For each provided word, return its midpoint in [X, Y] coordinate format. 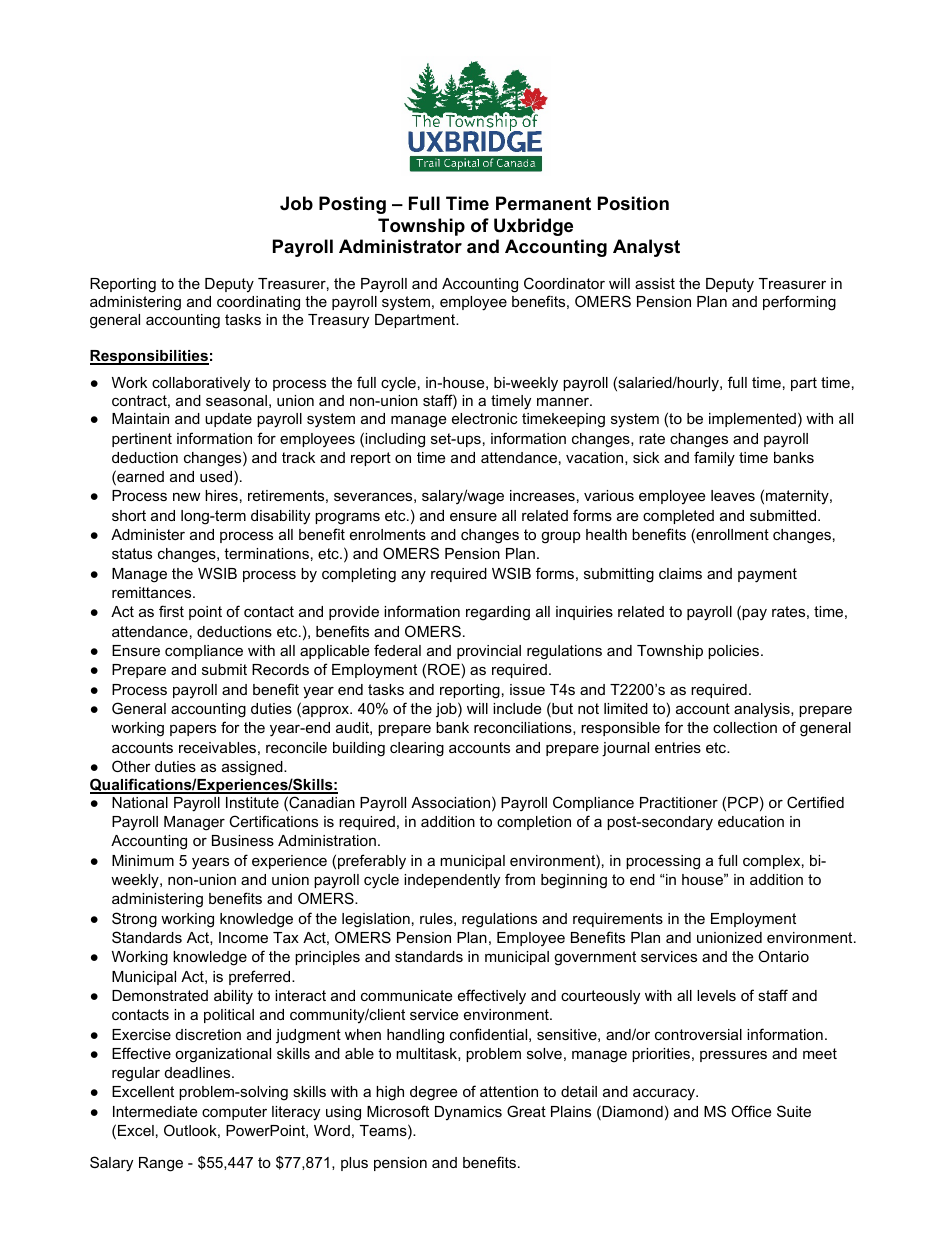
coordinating [258, 303]
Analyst [646, 248]
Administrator [400, 246]
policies [735, 652]
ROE [444, 669]
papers [193, 730]
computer [234, 1113]
